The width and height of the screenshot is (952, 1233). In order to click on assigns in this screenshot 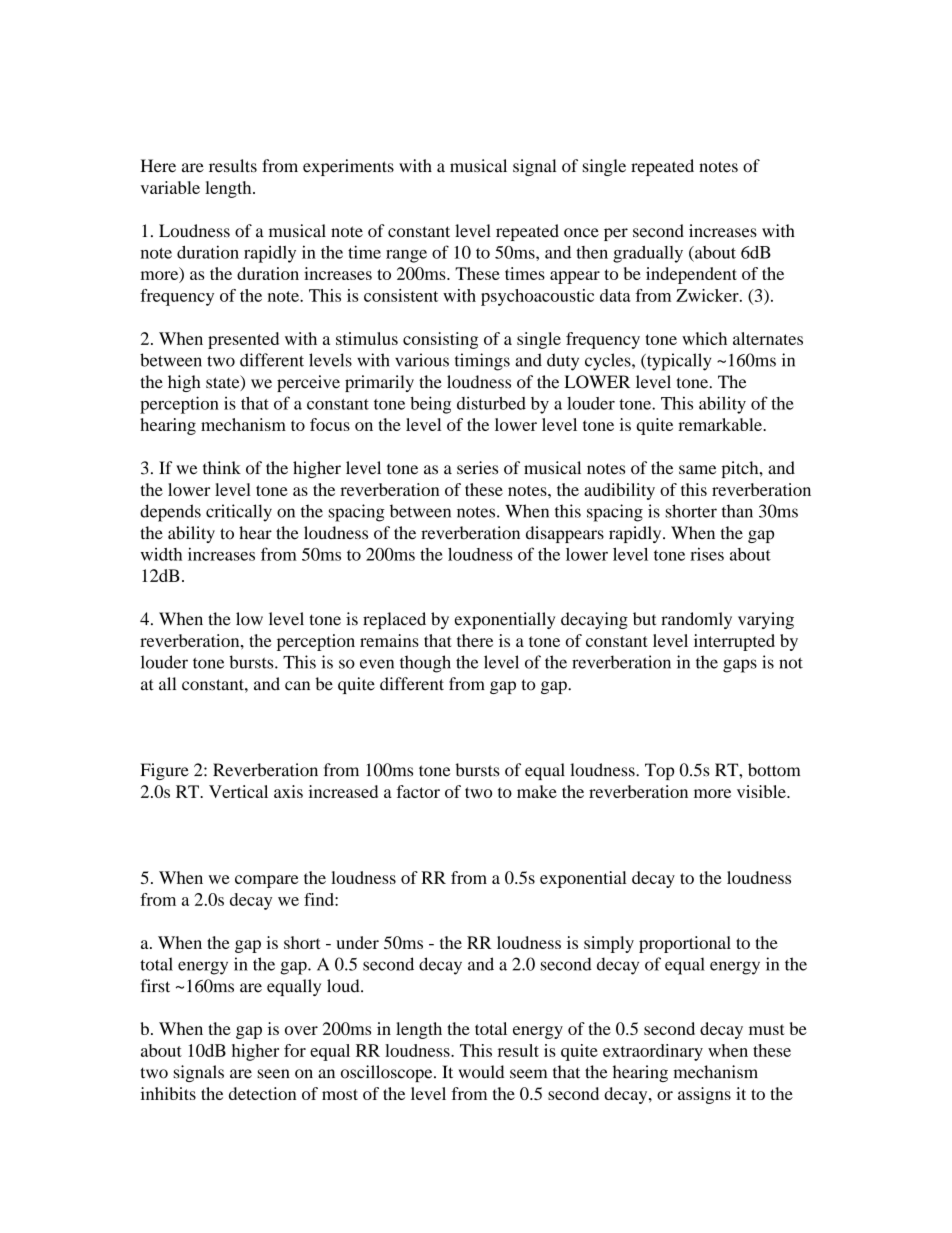, I will do `click(704, 1095)`.
